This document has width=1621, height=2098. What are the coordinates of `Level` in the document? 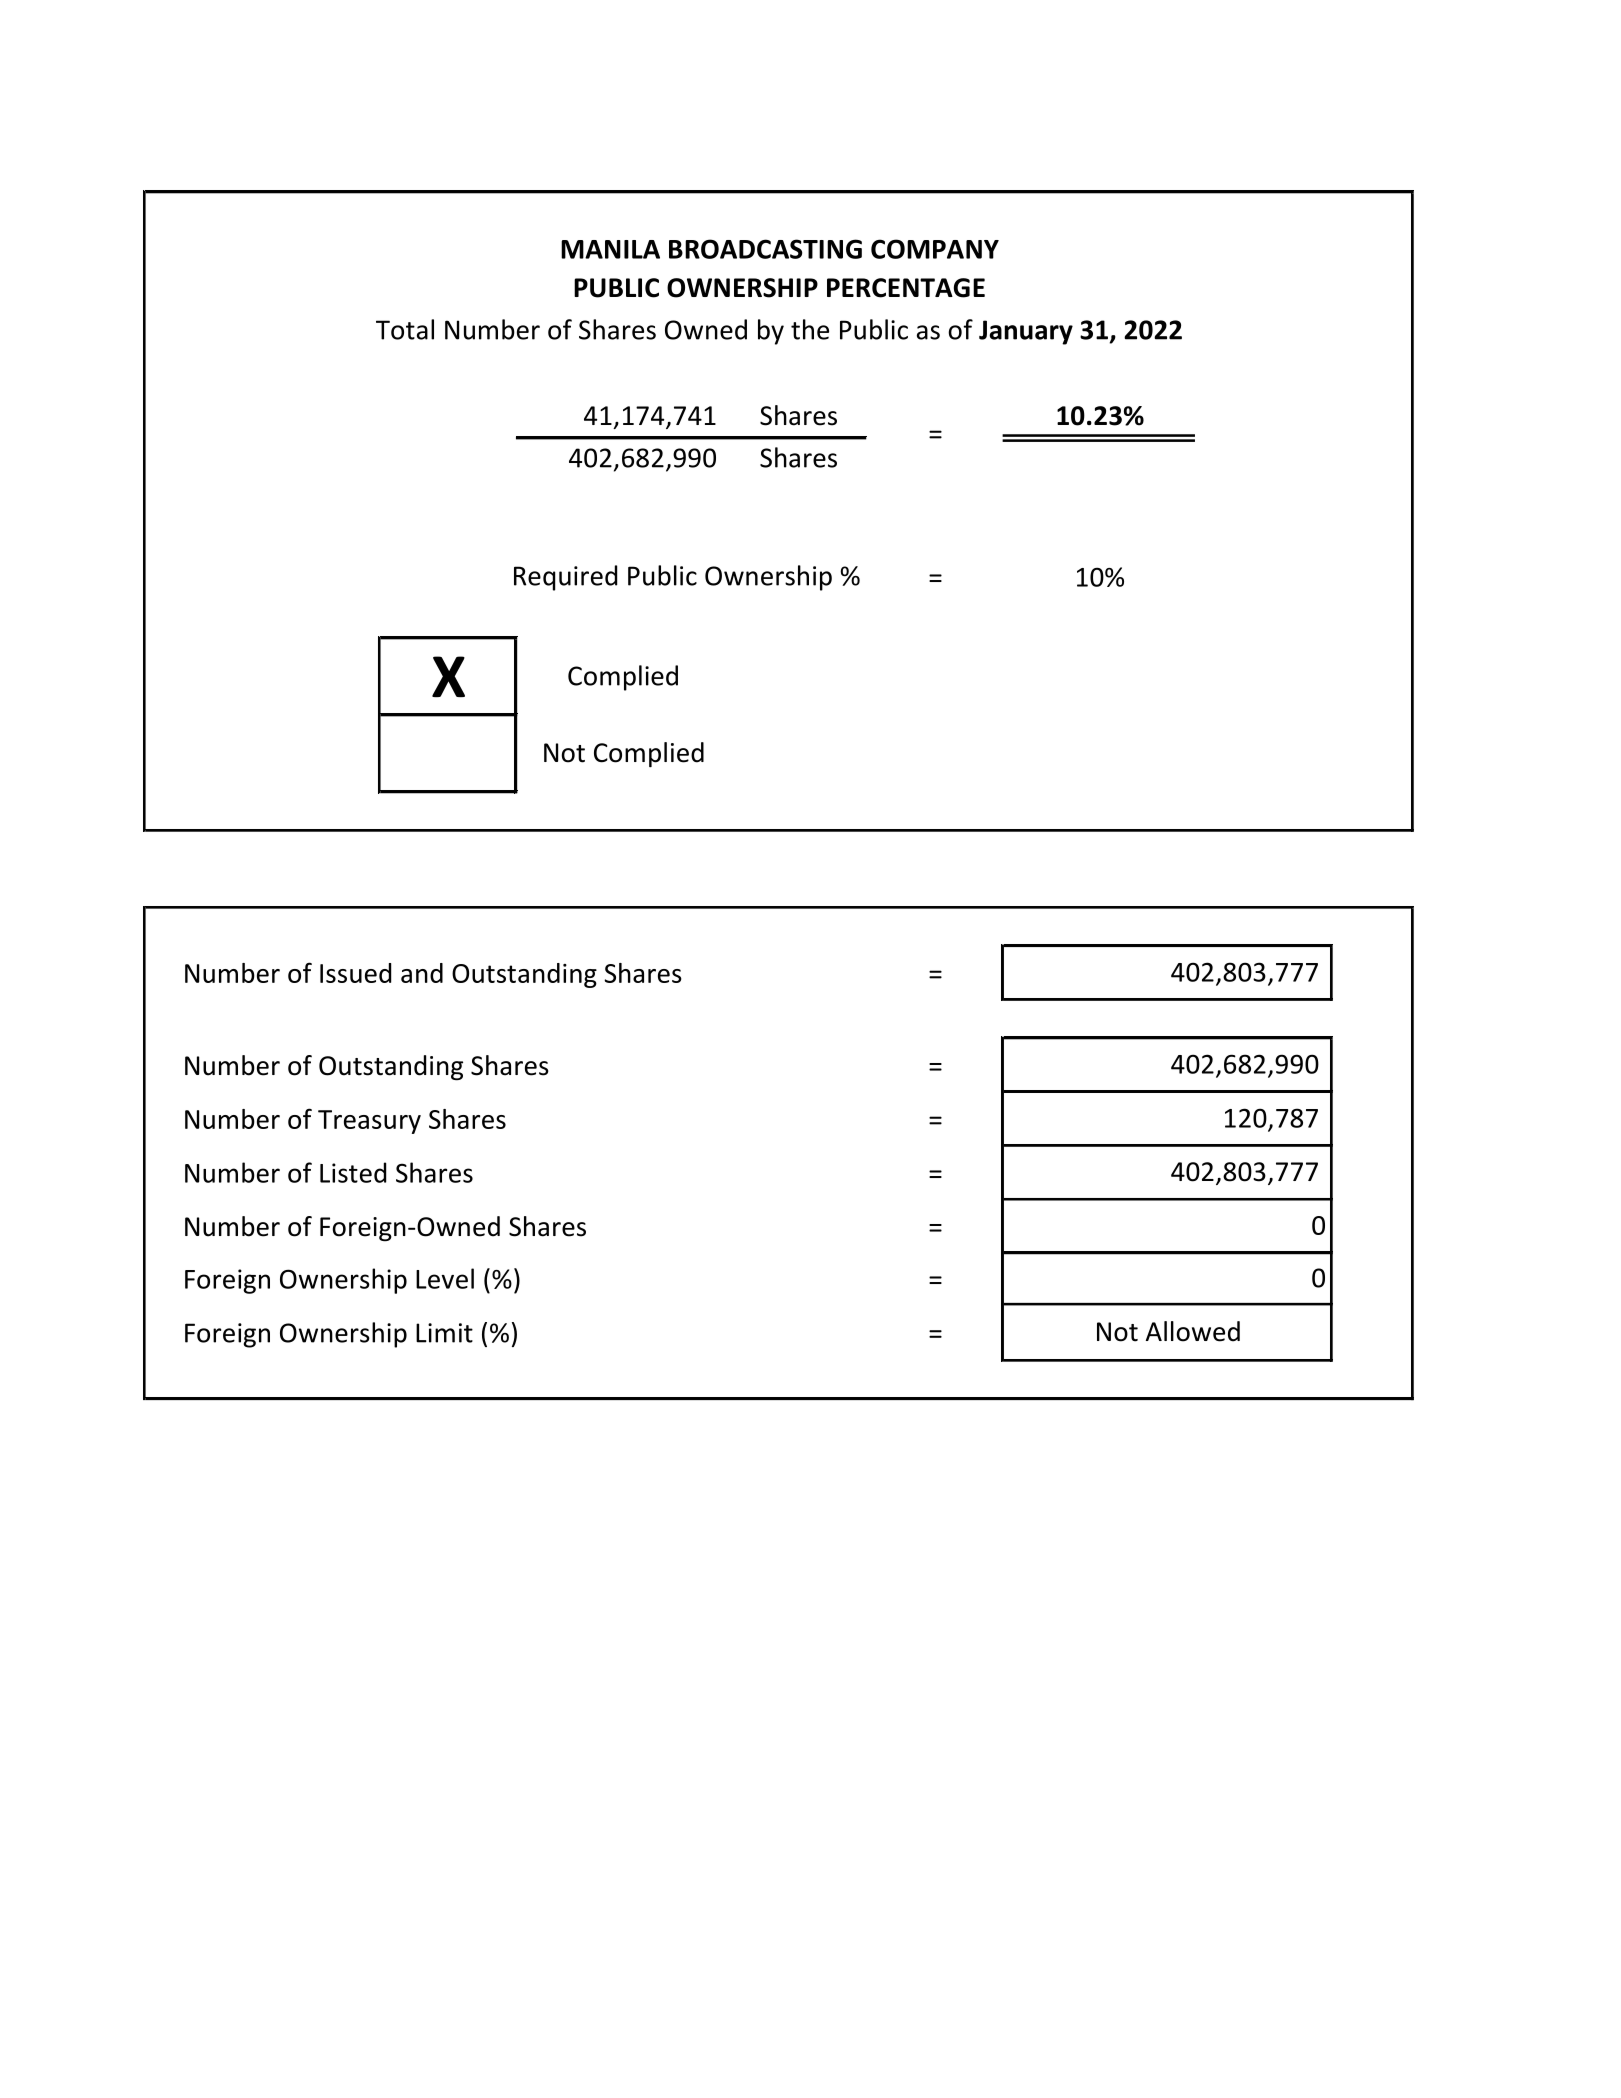 It's located at (445, 1278).
